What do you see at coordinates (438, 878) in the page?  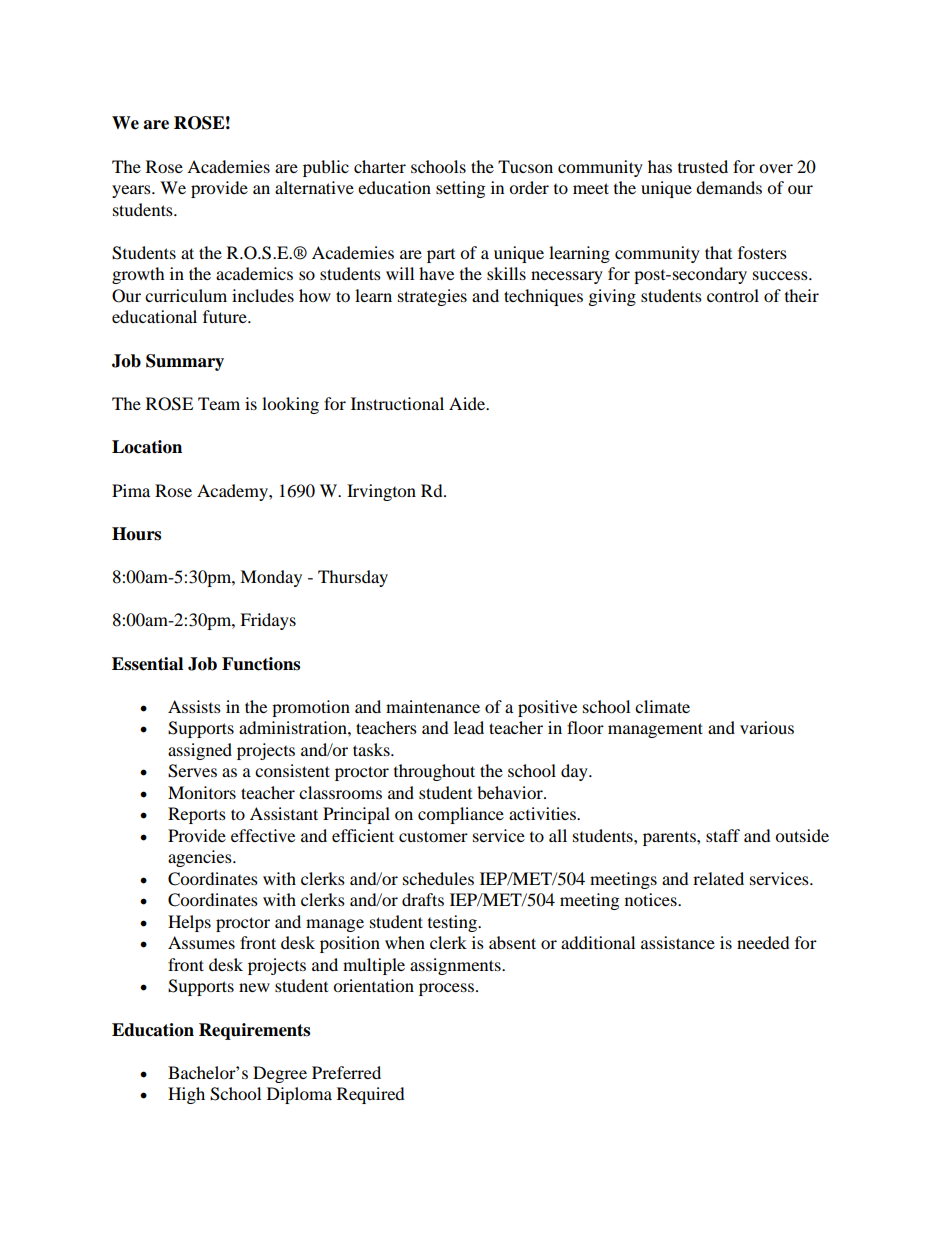 I see `schedules` at bounding box center [438, 878].
